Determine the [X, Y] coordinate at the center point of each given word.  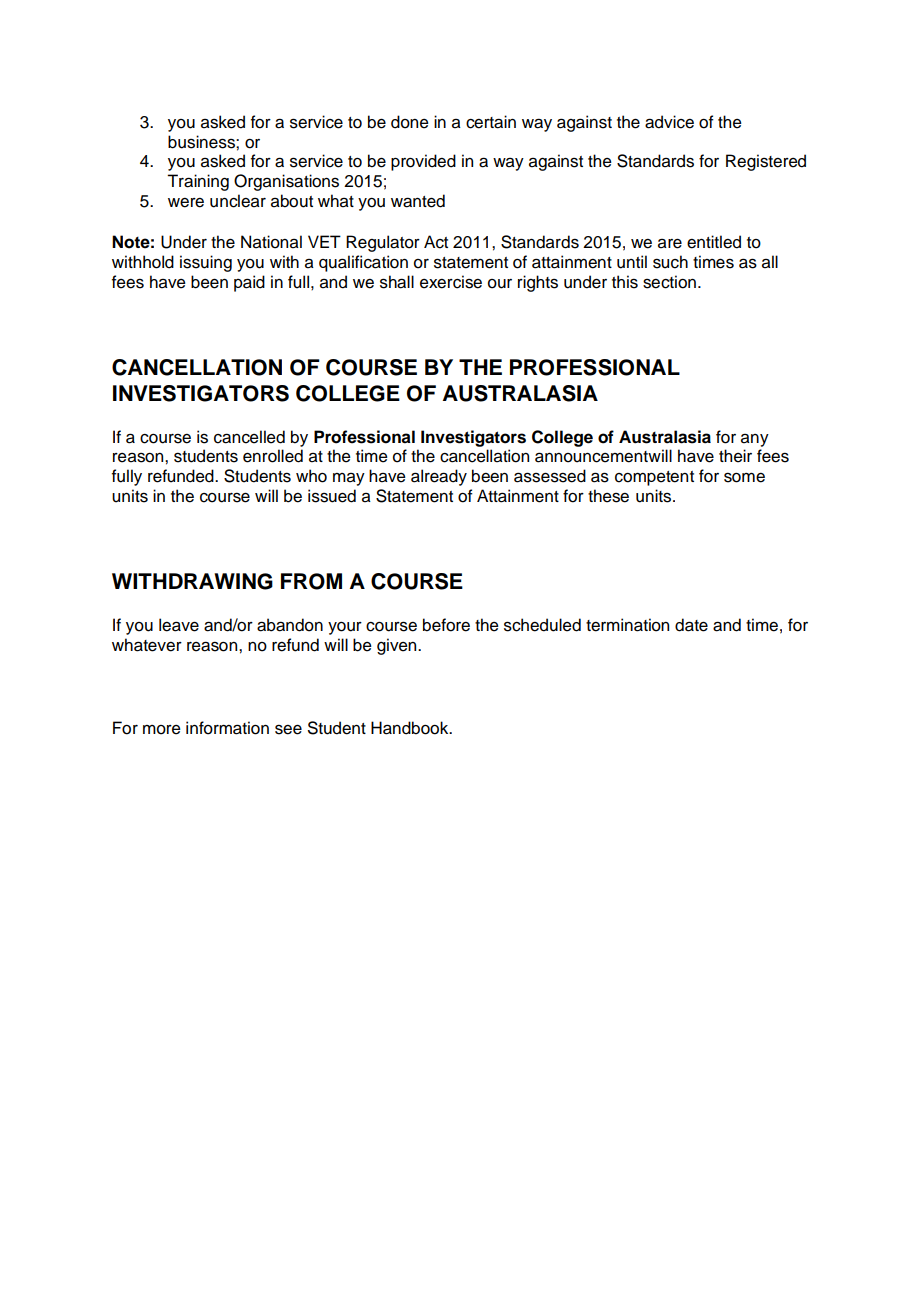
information [227, 728]
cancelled [249, 437]
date [691, 625]
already [439, 477]
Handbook [411, 728]
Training [198, 182]
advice [669, 122]
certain [491, 122]
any [755, 440]
